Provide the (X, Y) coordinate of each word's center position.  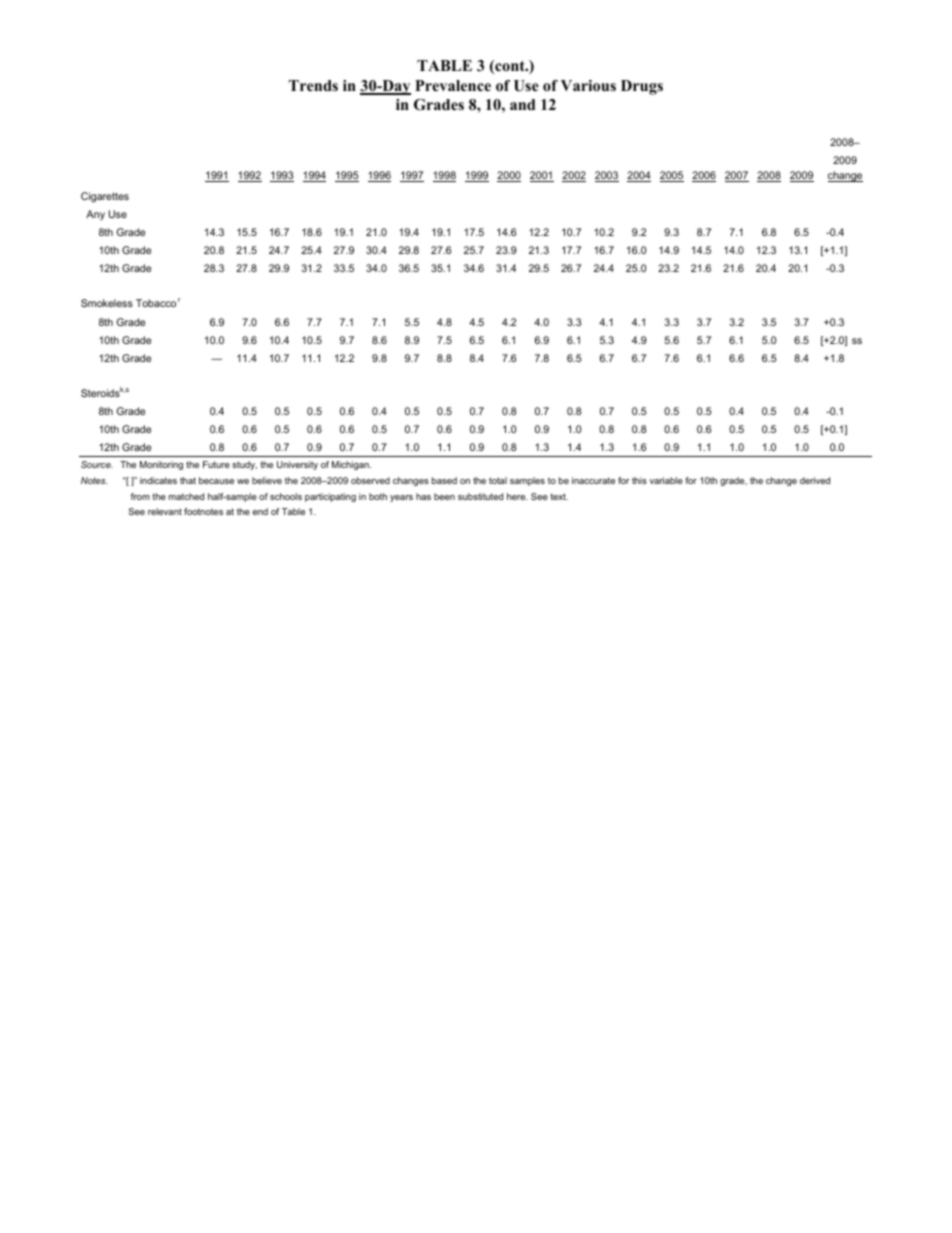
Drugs (642, 87)
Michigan (351, 465)
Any (95, 215)
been (444, 496)
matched (186, 496)
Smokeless (107, 303)
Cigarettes (105, 197)
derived (815, 480)
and (522, 104)
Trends (313, 85)
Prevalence (453, 85)
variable (666, 480)
